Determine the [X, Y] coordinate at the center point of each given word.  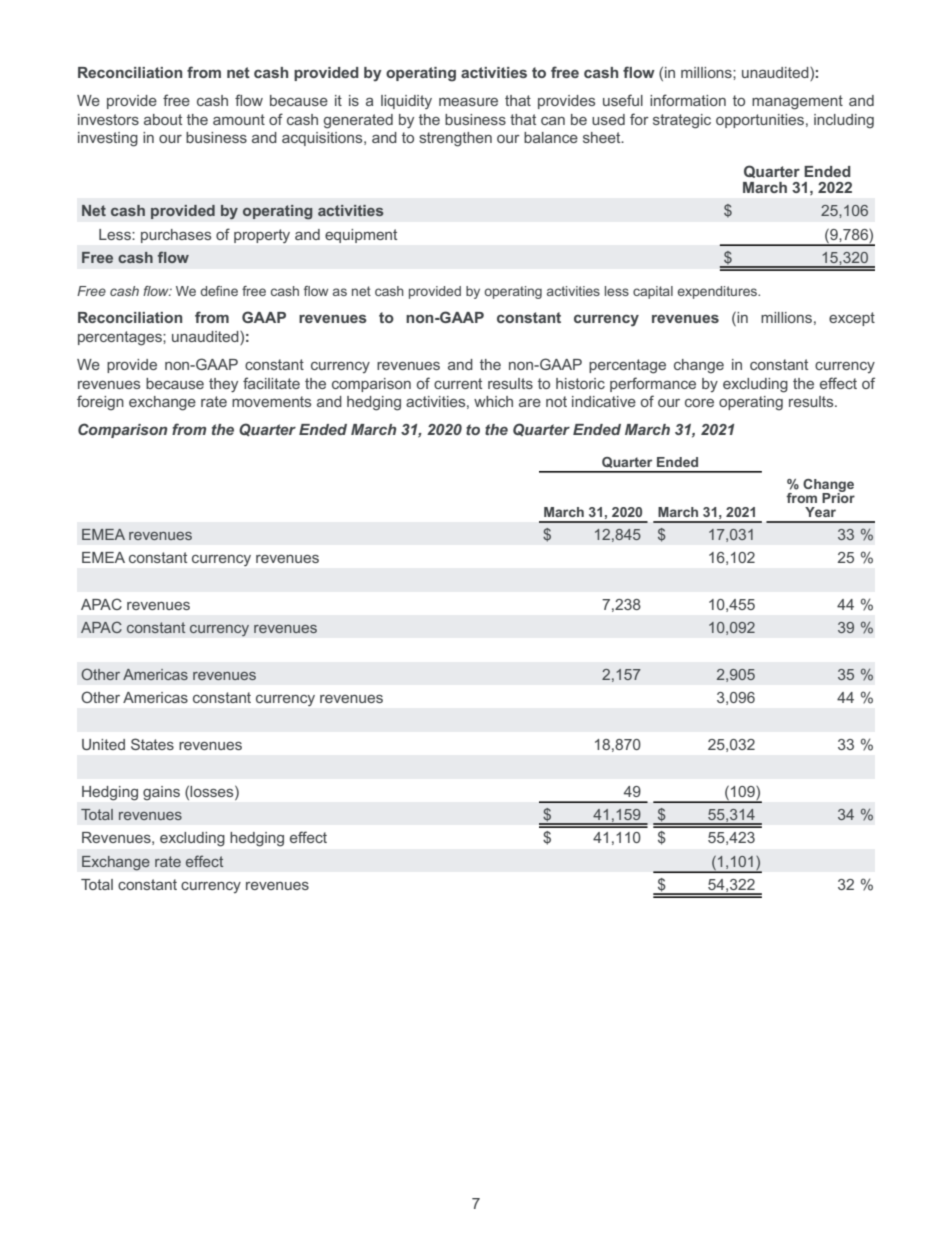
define [219, 291]
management [797, 102]
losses [213, 791]
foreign [100, 403]
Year [820, 512]
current [458, 383]
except [852, 319]
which [493, 401]
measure [468, 102]
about [163, 119]
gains [161, 793]
